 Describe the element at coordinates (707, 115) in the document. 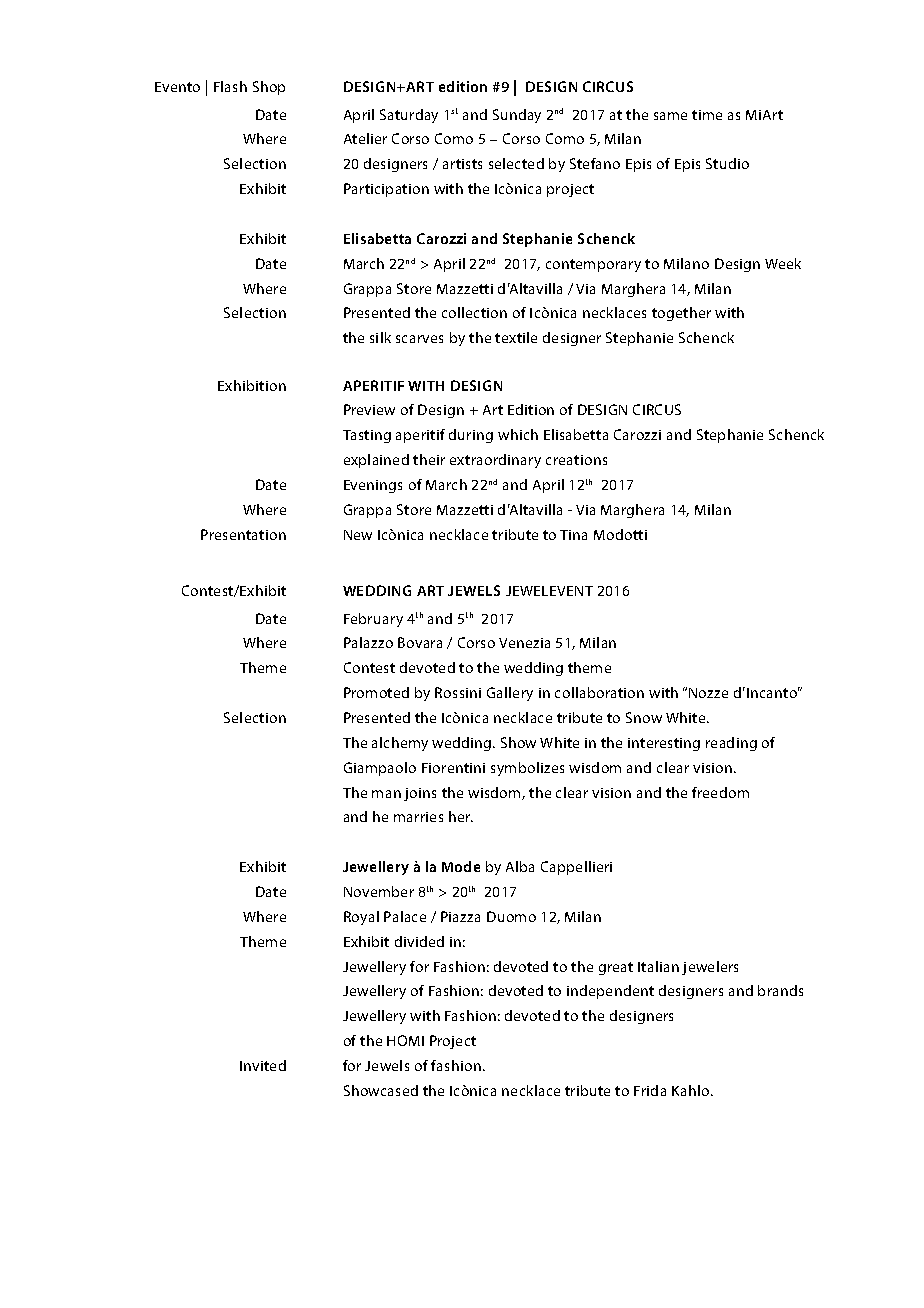

I see `time` at that location.
